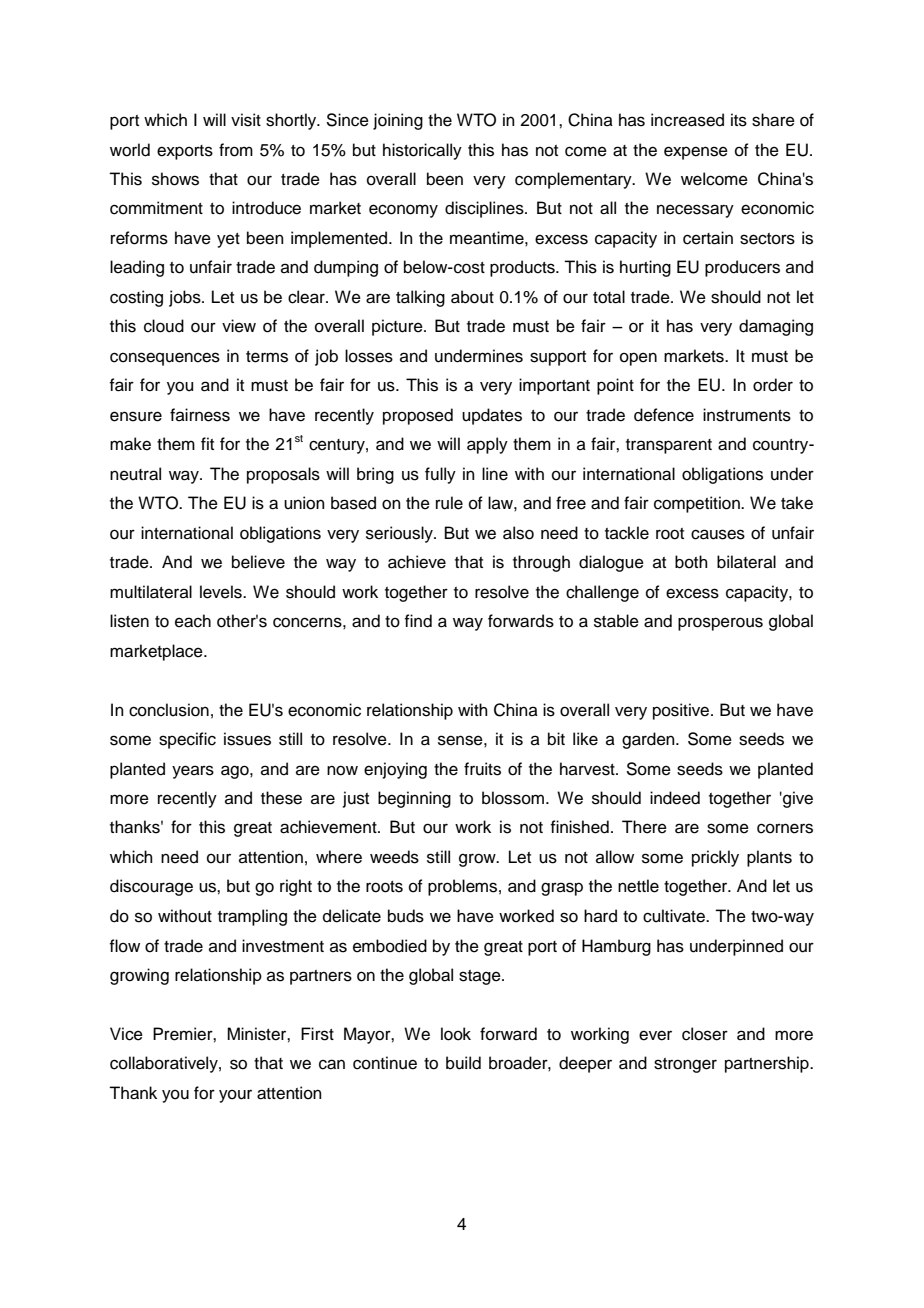  Describe the element at coordinates (236, 150) in the image. I see `from` at that location.
